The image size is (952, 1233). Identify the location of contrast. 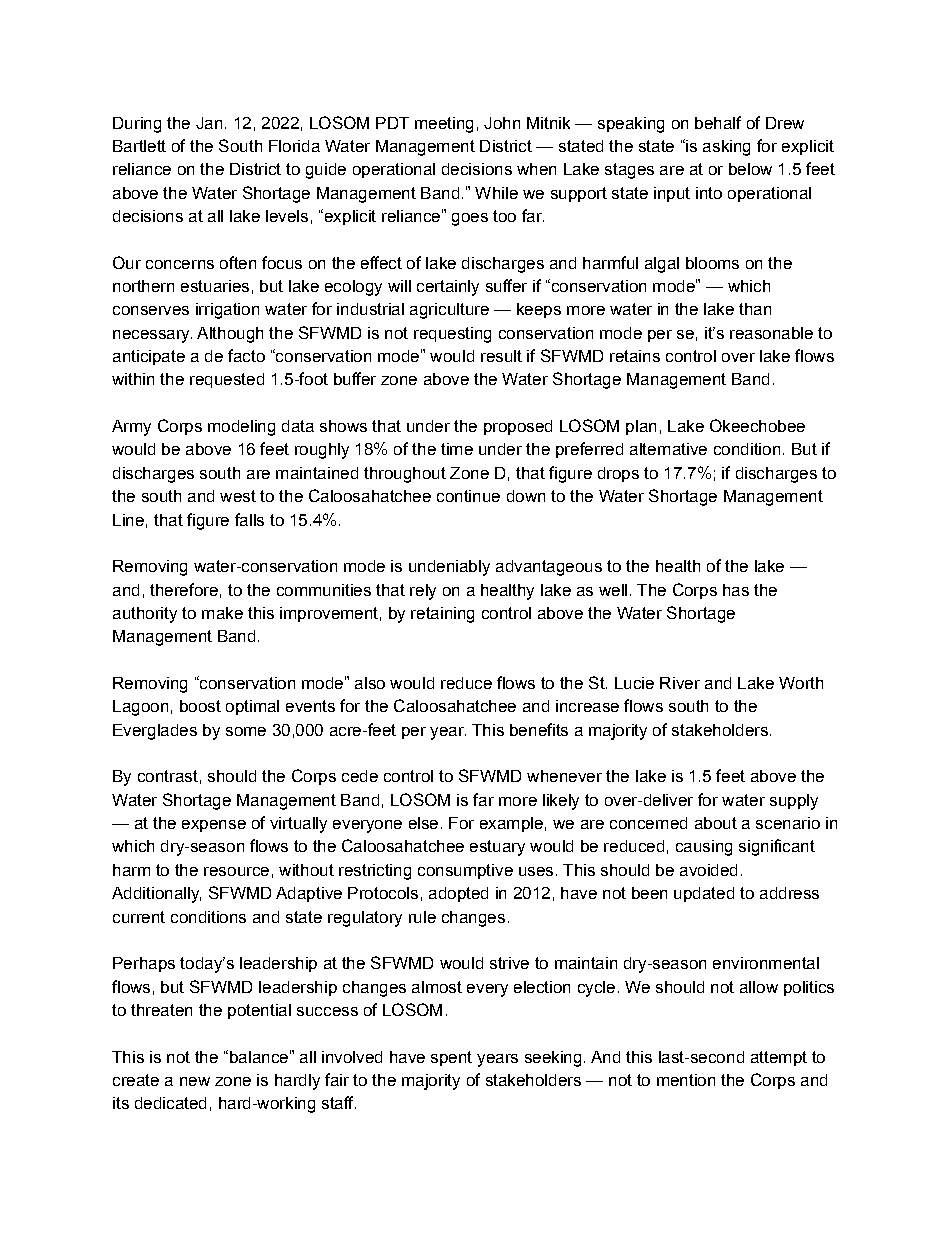
(168, 776).
